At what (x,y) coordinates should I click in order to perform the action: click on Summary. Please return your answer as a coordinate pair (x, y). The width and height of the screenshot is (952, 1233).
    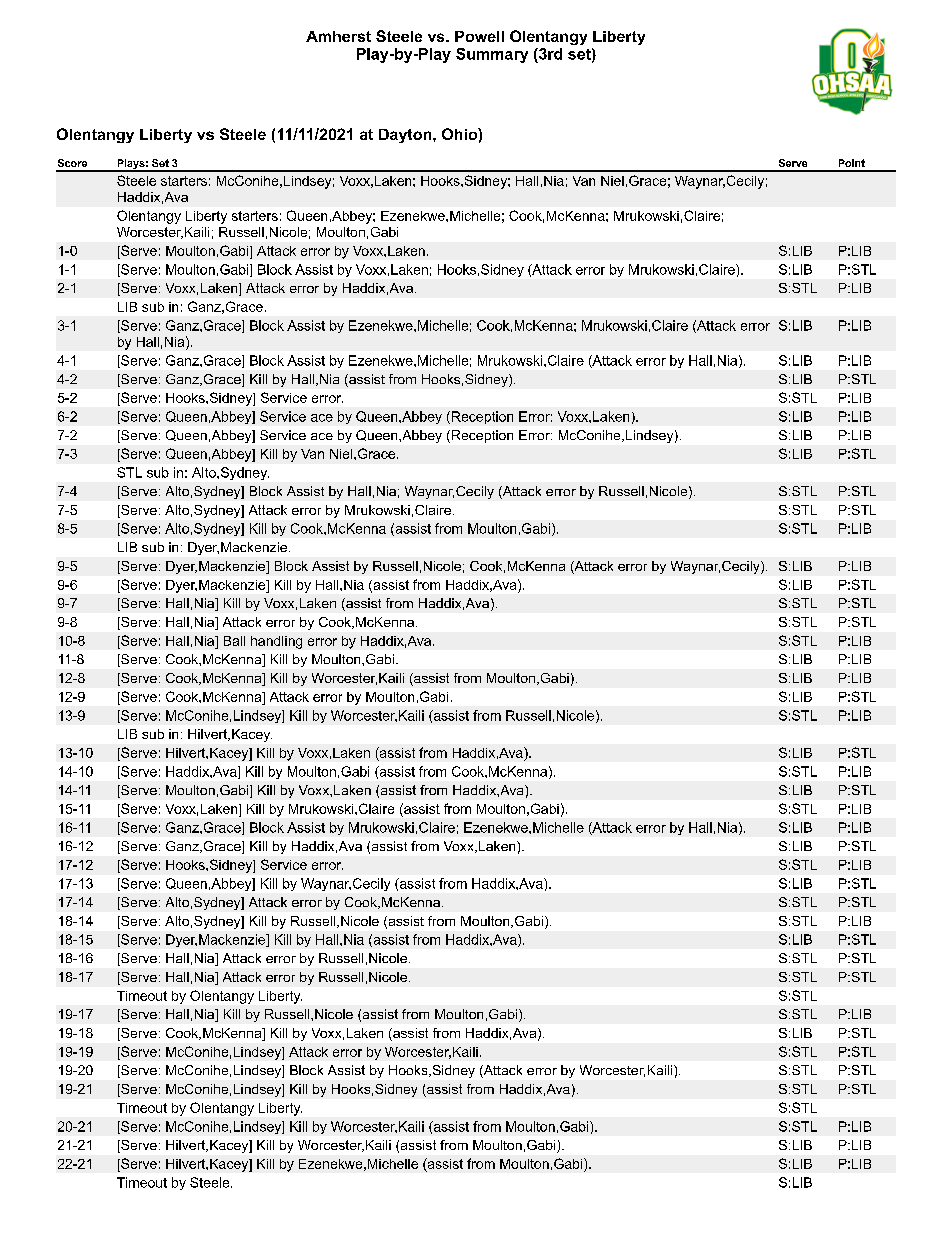
    Looking at the image, I should click on (492, 55).
